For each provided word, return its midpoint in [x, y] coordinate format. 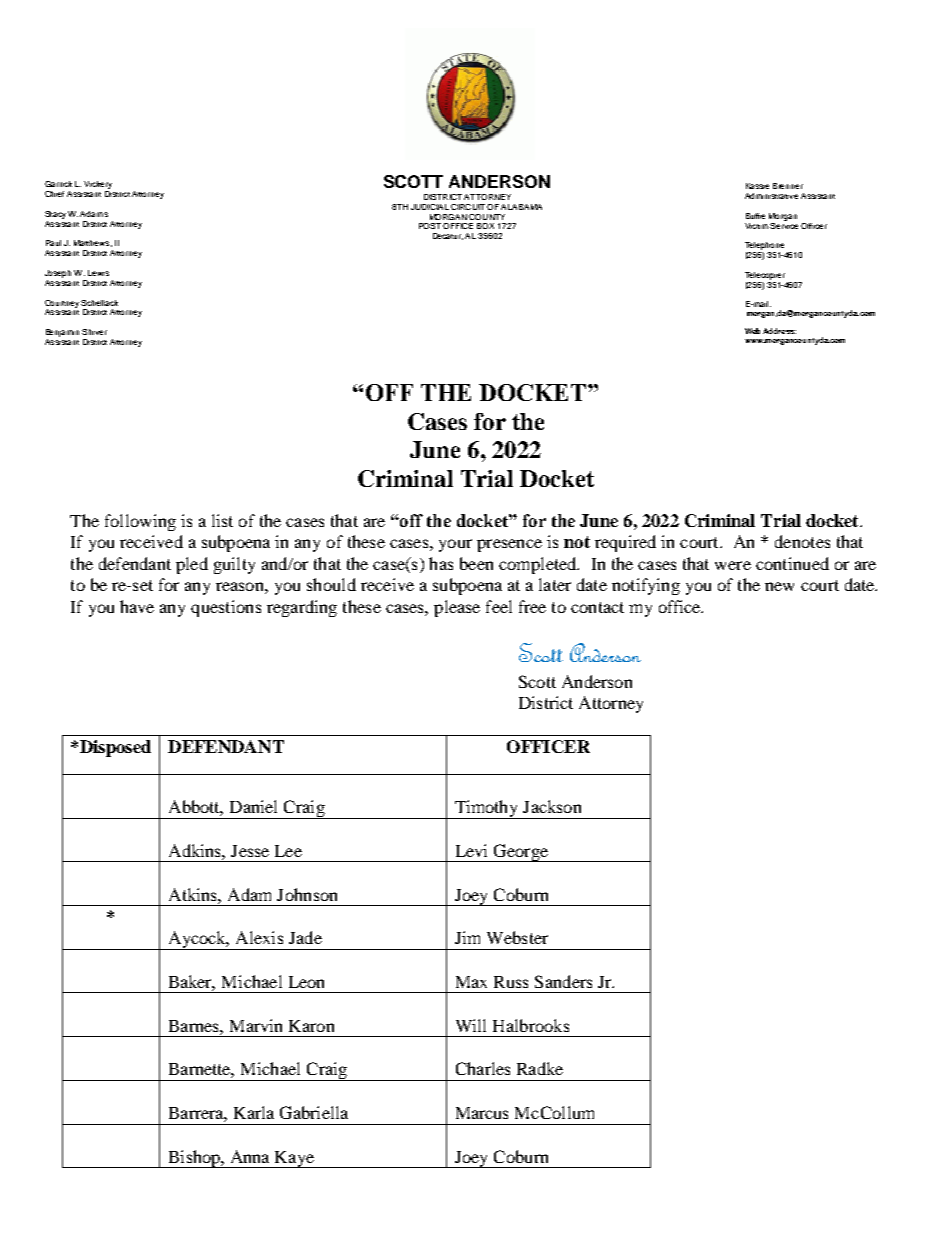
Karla [254, 1112]
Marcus [482, 1113]
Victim [756, 226]
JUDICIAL [430, 207]
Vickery [98, 186]
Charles [483, 1068]
